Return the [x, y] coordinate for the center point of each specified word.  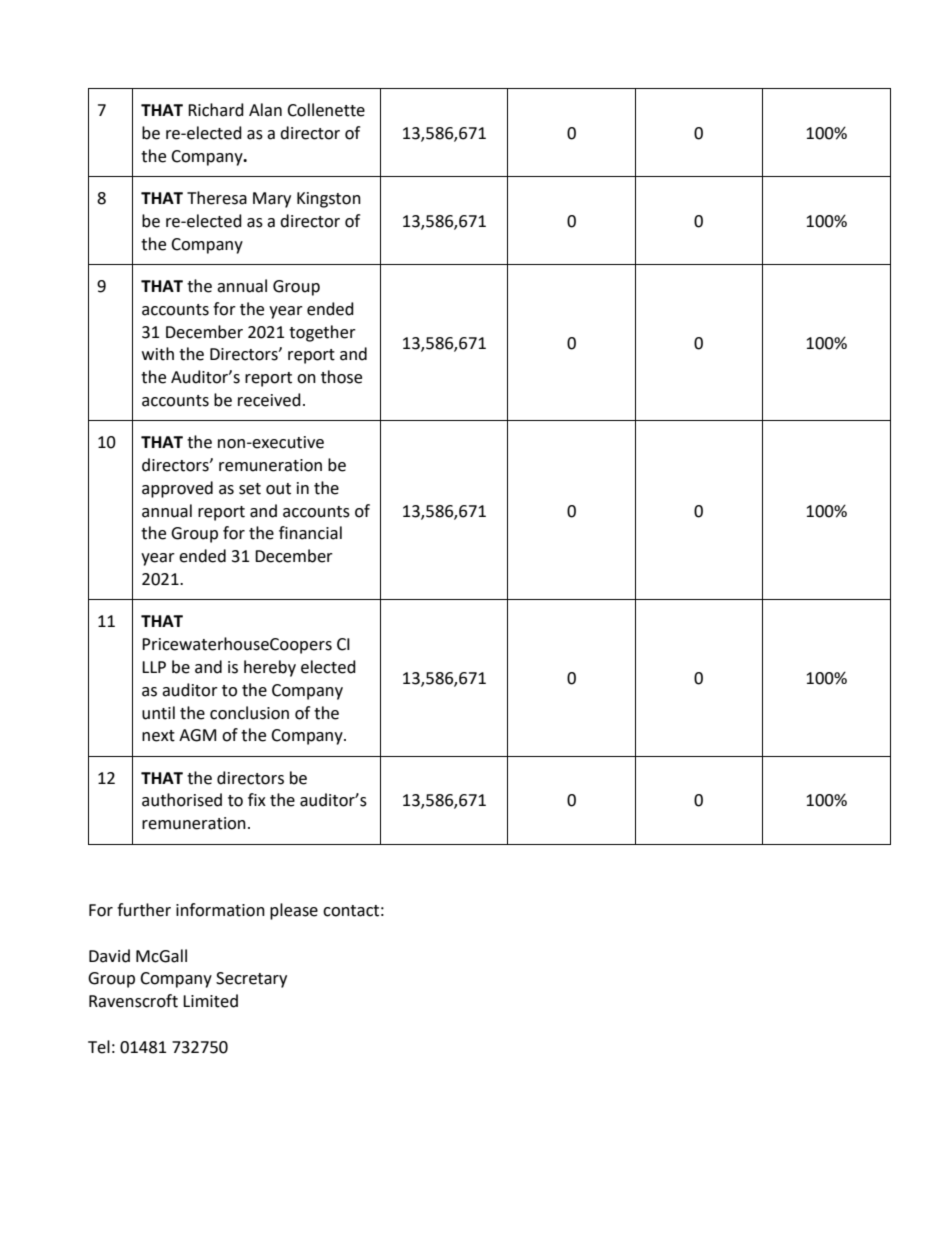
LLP [154, 667]
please [294, 911]
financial [310, 533]
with [158, 354]
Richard [216, 110]
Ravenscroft [133, 1001]
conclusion [249, 713]
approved [177, 489]
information [220, 910]
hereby [270, 668]
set [250, 489]
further [144, 910]
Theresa [217, 198]
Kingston [329, 200]
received [269, 400]
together [322, 333]
